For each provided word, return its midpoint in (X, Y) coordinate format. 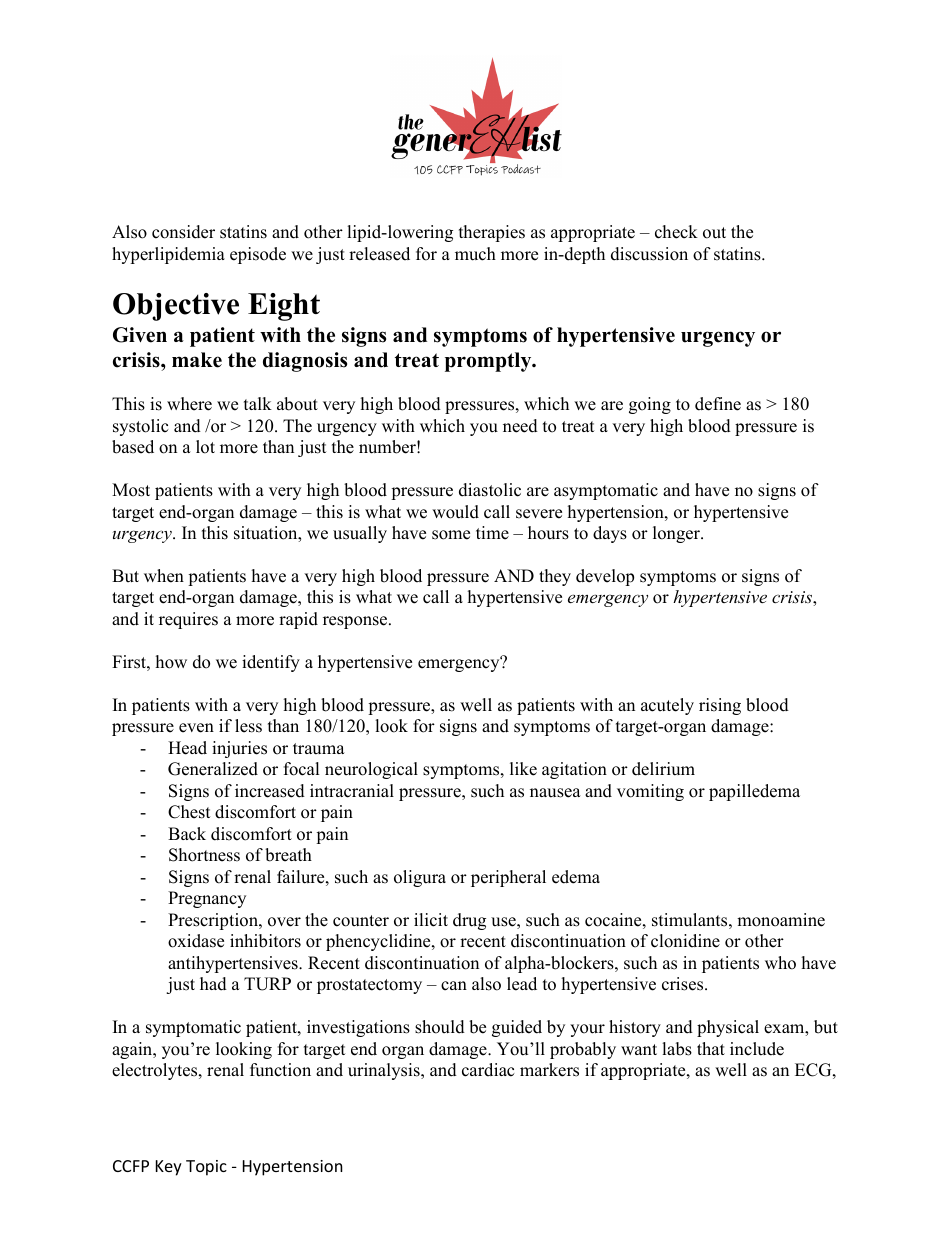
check (676, 232)
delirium (663, 769)
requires (188, 620)
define (718, 404)
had (213, 984)
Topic (206, 1168)
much (475, 254)
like (523, 769)
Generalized (213, 769)
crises (684, 984)
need (520, 426)
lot (205, 447)
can (454, 986)
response (356, 622)
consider (183, 232)
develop (605, 577)
